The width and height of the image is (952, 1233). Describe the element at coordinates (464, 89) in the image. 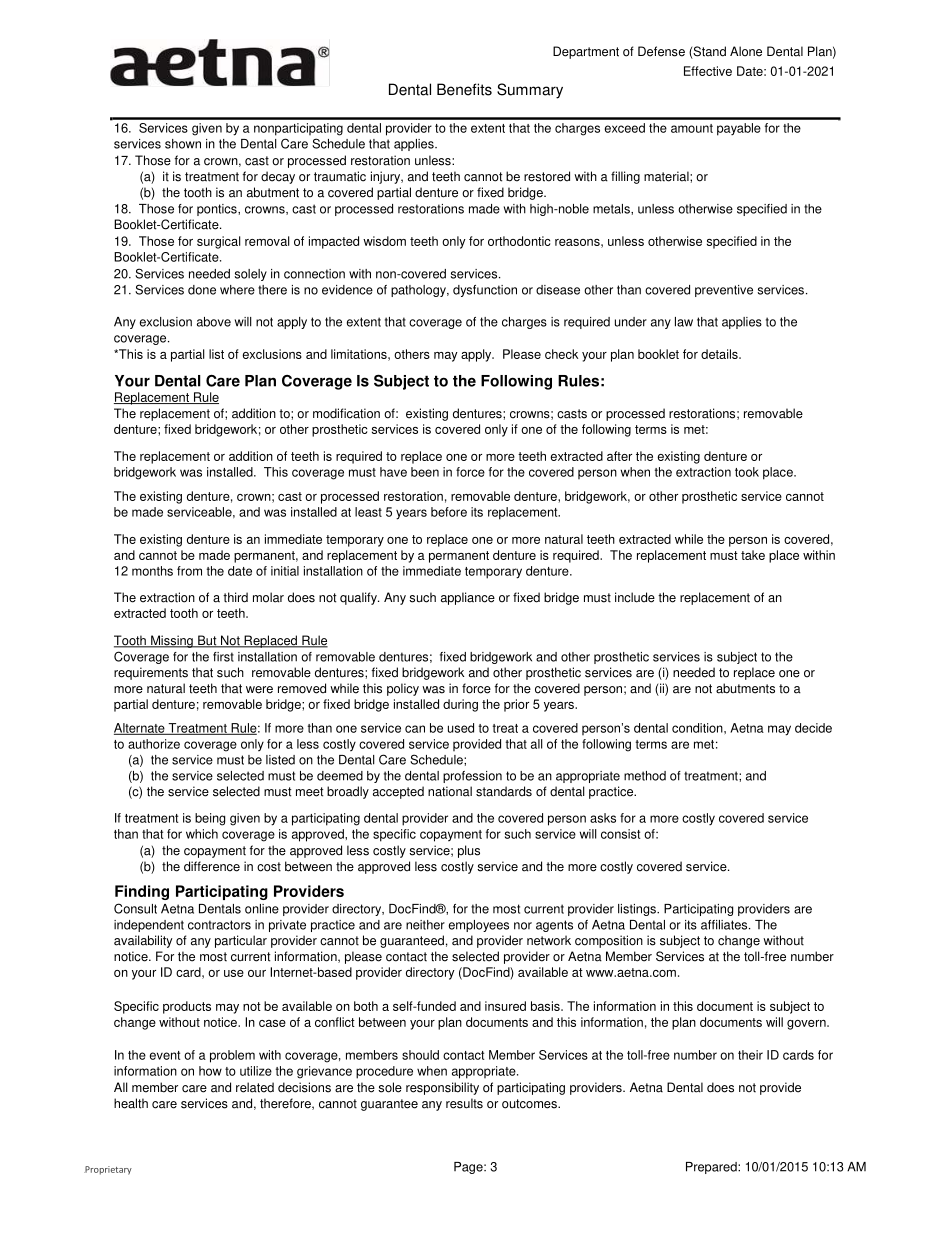

I see `Benefits` at that location.
